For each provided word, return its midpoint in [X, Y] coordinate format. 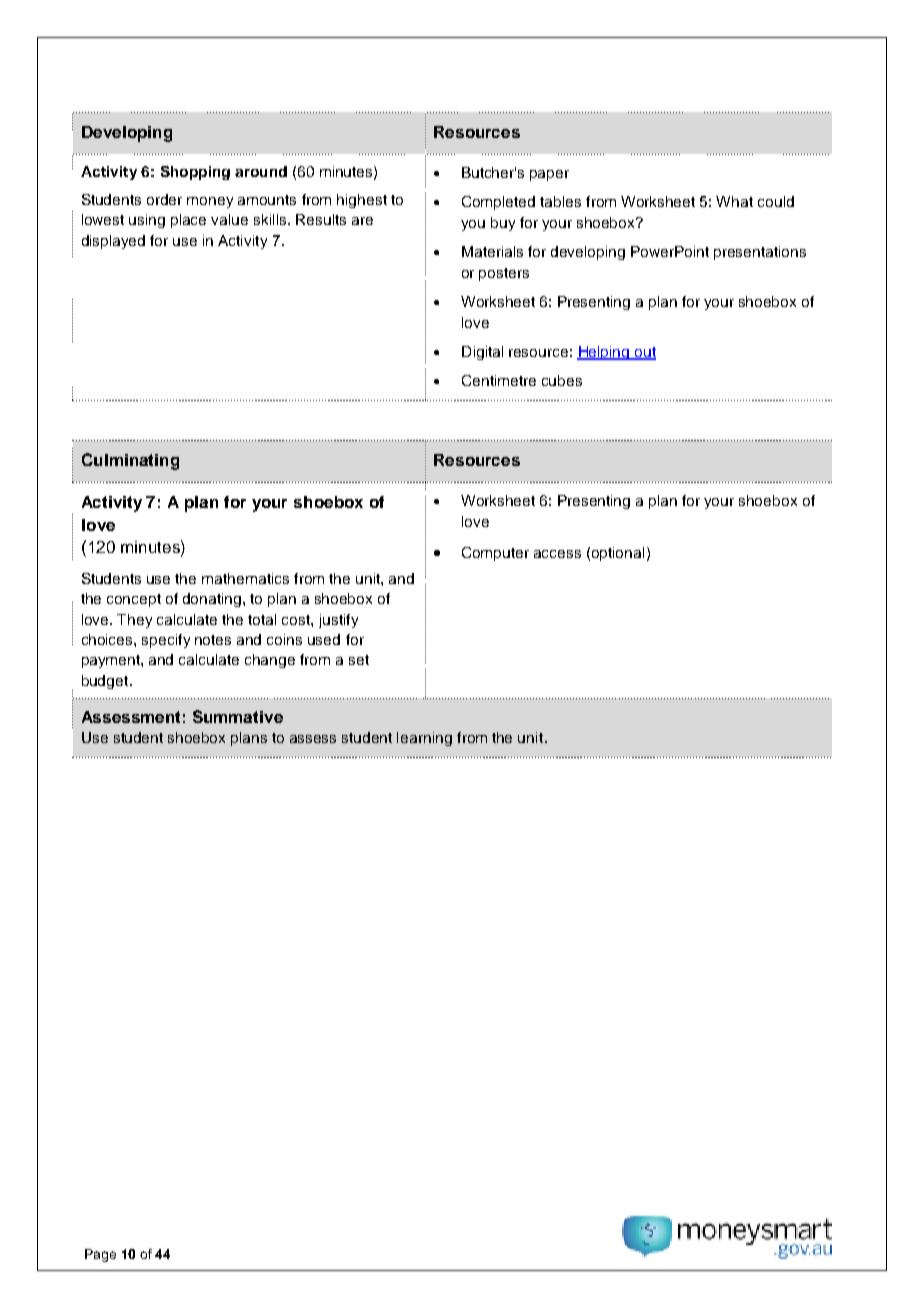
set [359, 660]
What [734, 201]
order [164, 199]
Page [100, 1255]
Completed [498, 203]
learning [424, 739]
